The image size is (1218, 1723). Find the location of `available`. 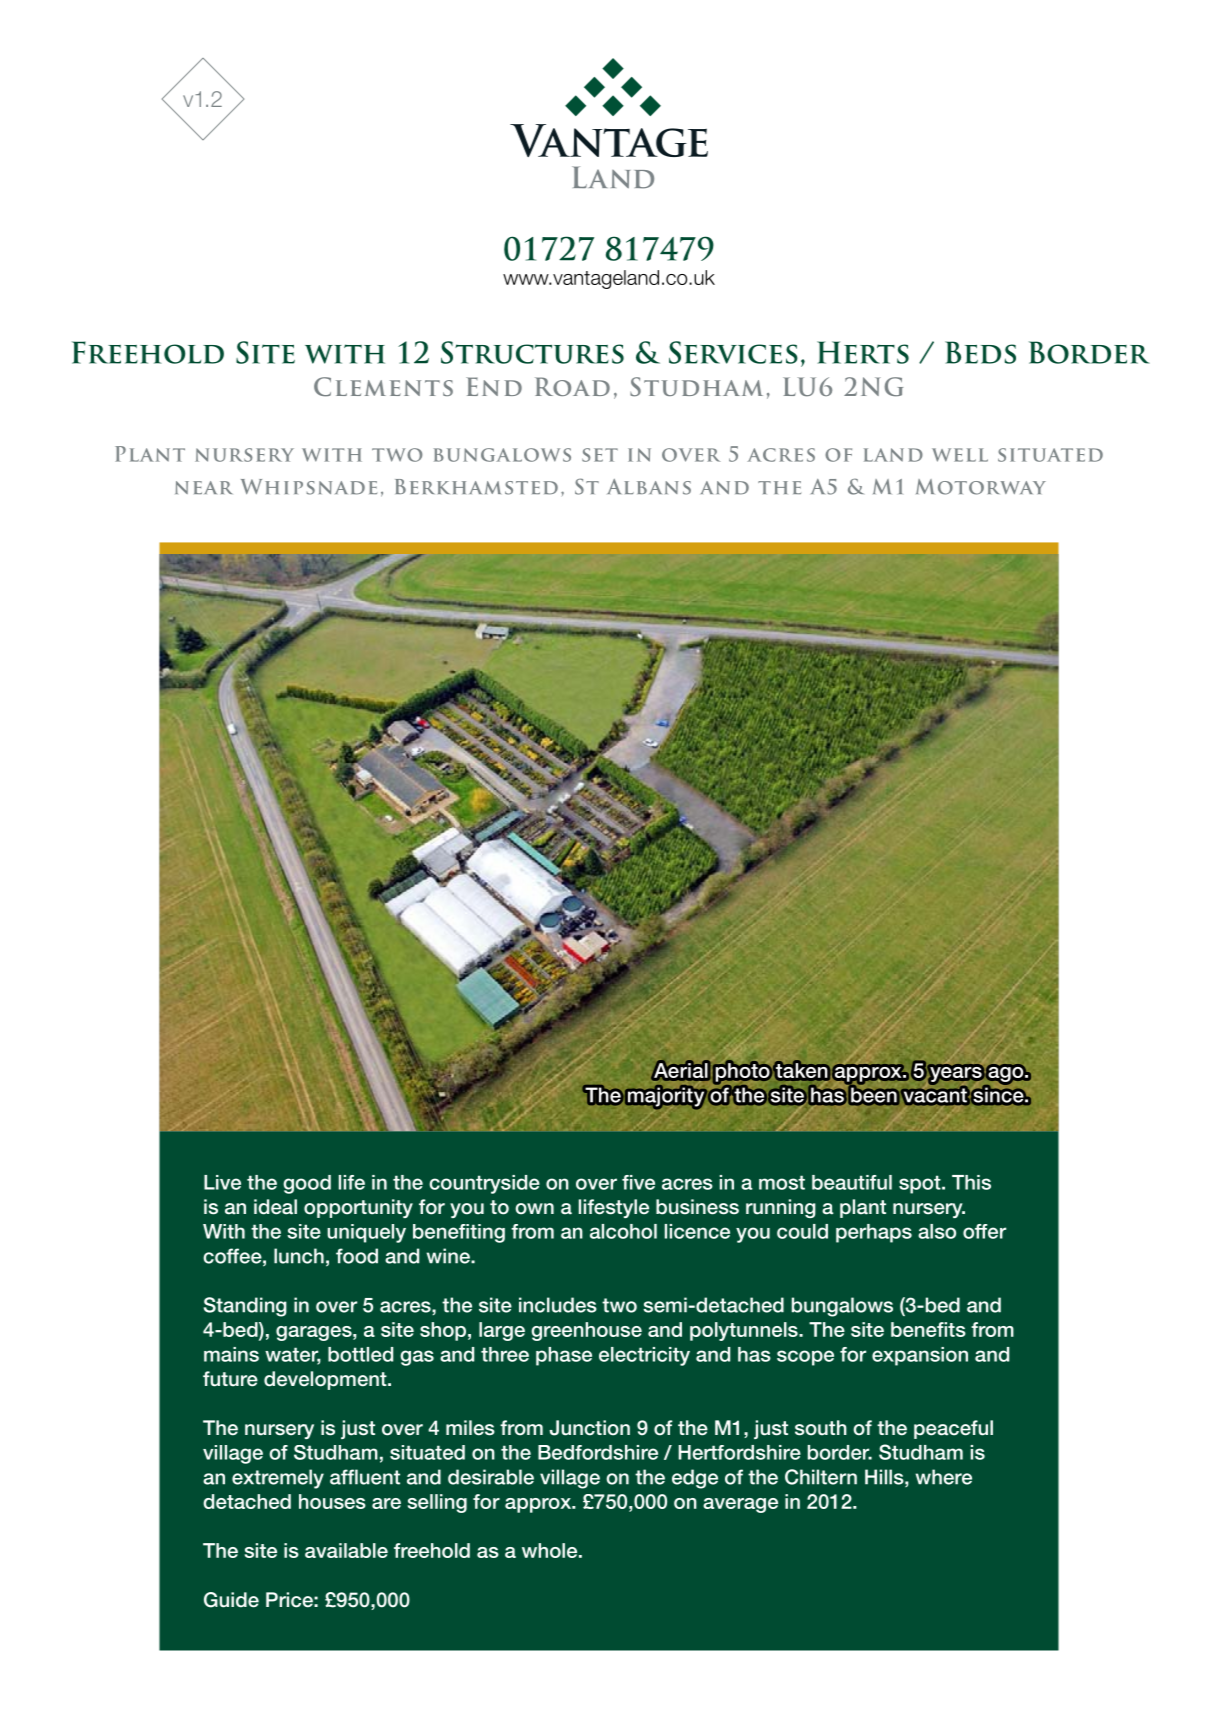

available is located at coordinates (346, 1550).
